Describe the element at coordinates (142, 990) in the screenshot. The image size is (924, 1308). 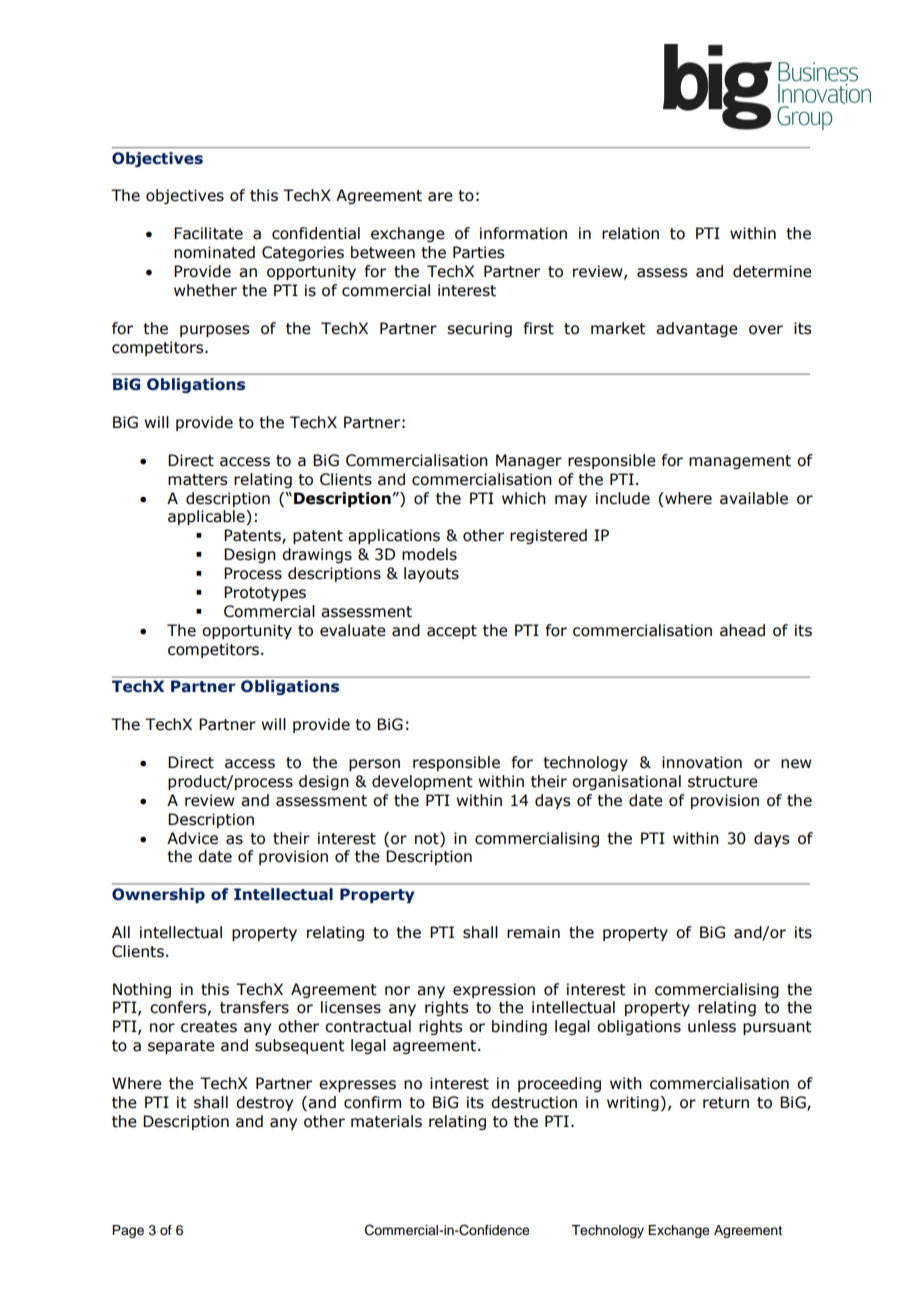
I see `Nothing` at that location.
